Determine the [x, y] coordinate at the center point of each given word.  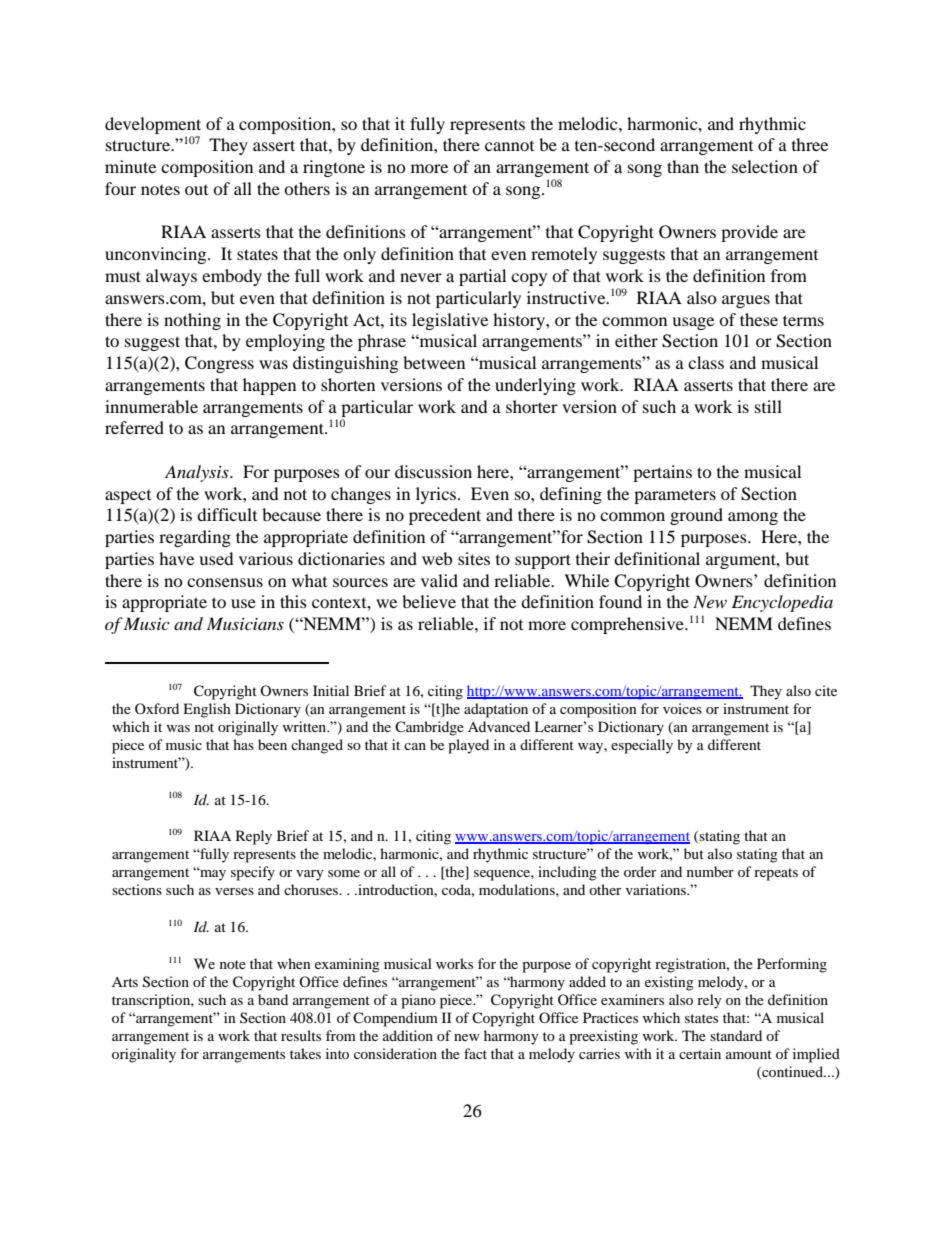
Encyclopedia [782, 603]
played [468, 746]
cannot [509, 146]
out [196, 190]
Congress [219, 364]
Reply [254, 837]
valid [439, 580]
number [710, 871]
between [434, 362]
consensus [225, 582]
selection [765, 166]
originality [144, 1055]
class [706, 362]
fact [475, 1053]
